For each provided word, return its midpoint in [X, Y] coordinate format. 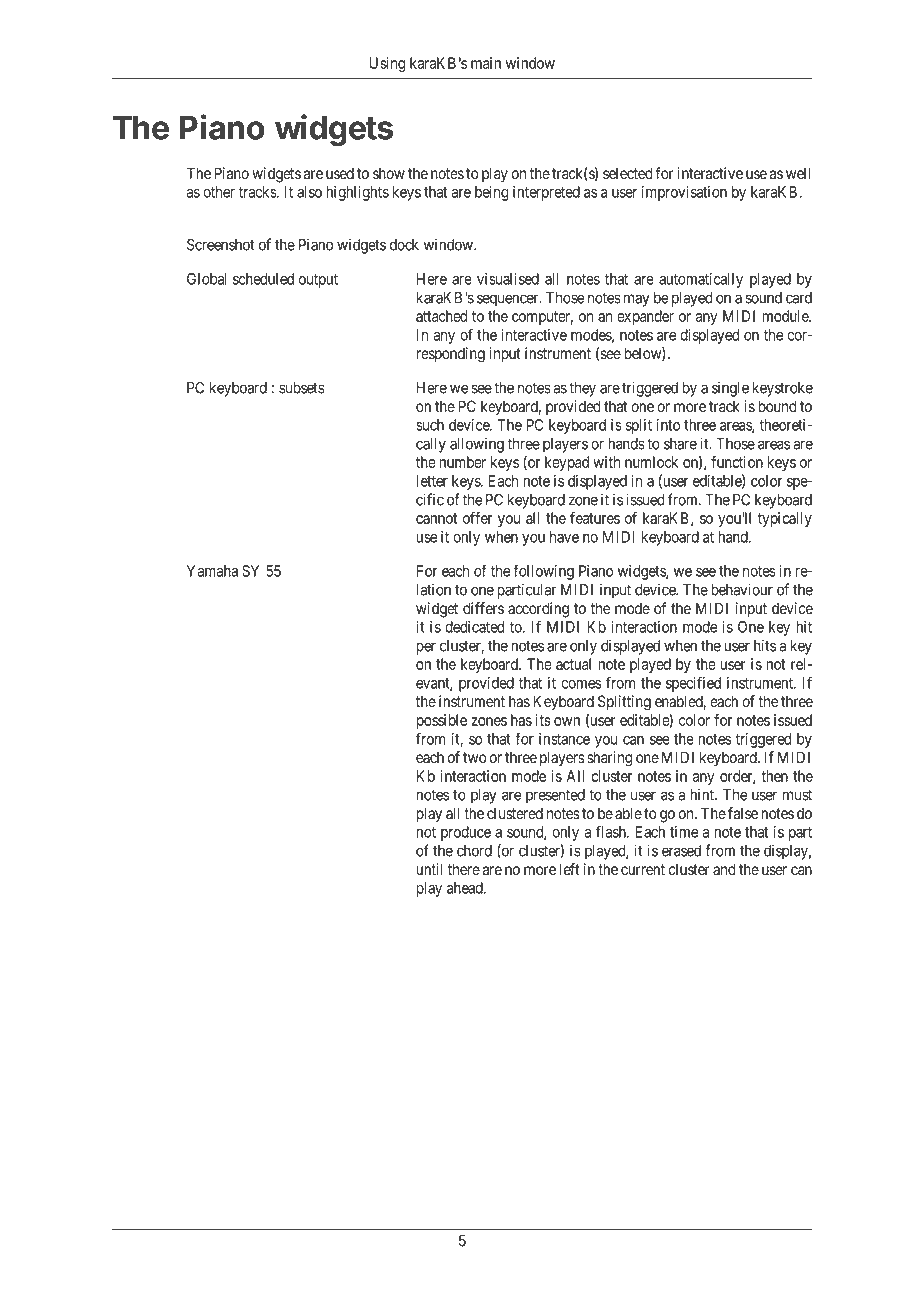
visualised [508, 279]
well [798, 173]
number [462, 462]
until [429, 869]
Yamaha [212, 571]
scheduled [263, 279]
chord [474, 851]
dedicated [475, 627]
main [486, 63]
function [737, 462]
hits [765, 645]
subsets [302, 388]
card [799, 298]
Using [387, 64]
